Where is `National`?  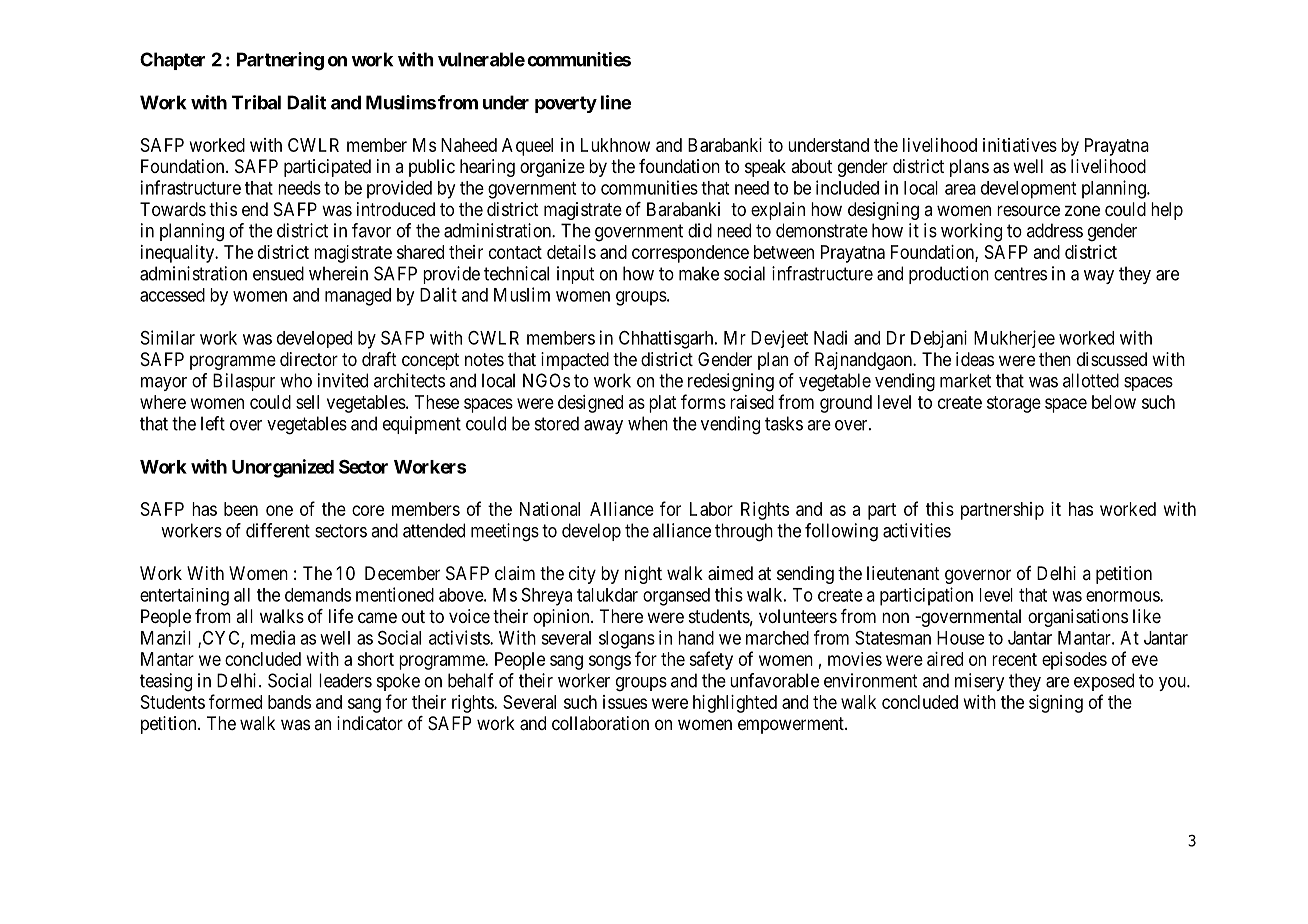
National is located at coordinates (550, 509).
